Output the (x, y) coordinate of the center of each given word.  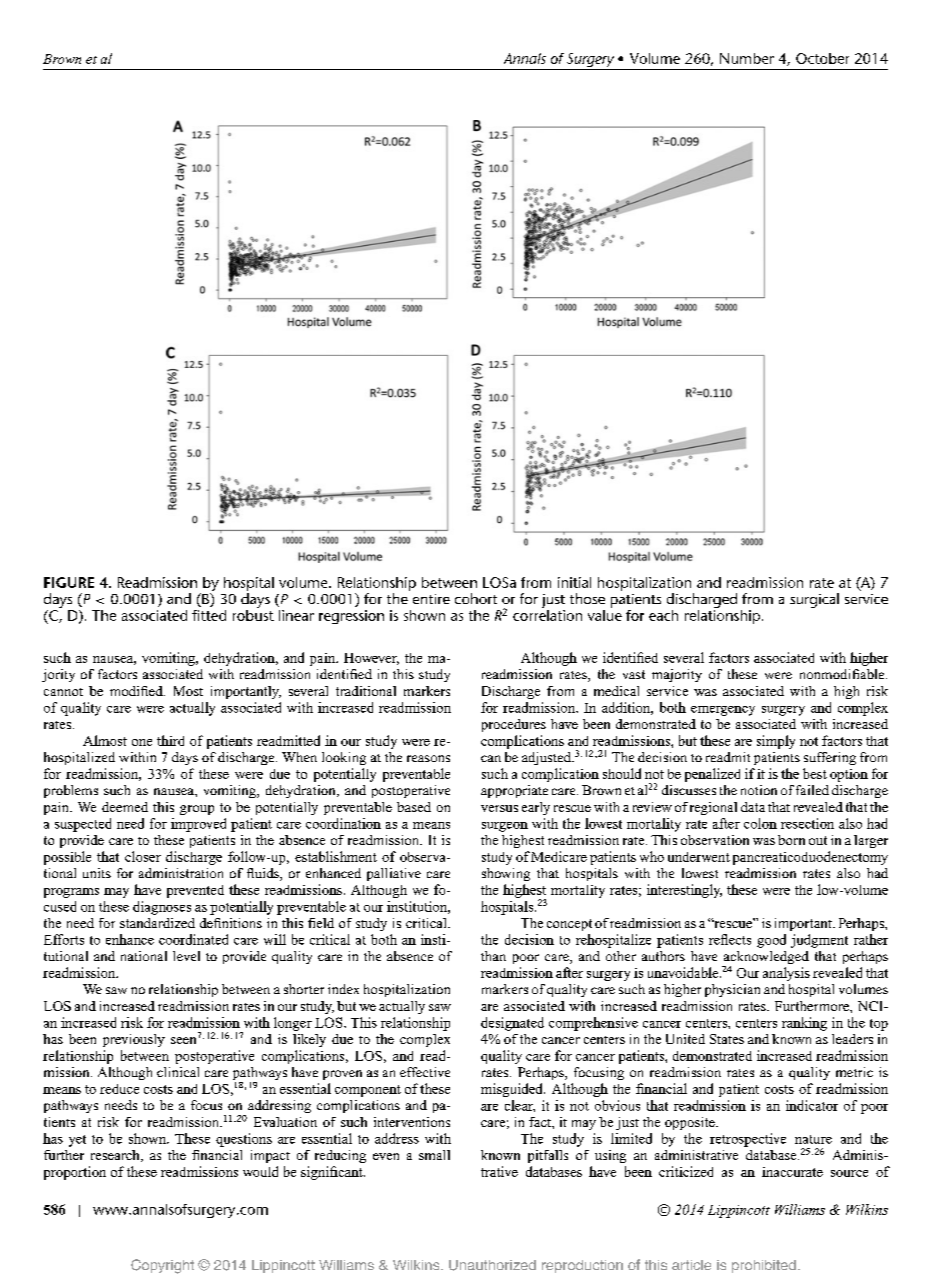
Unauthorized (492, 1265)
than (493, 956)
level (186, 956)
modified (137, 691)
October (822, 58)
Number (747, 58)
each (663, 615)
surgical (814, 600)
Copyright (162, 1266)
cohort (476, 598)
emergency (723, 711)
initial (574, 582)
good (771, 941)
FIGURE (69, 582)
